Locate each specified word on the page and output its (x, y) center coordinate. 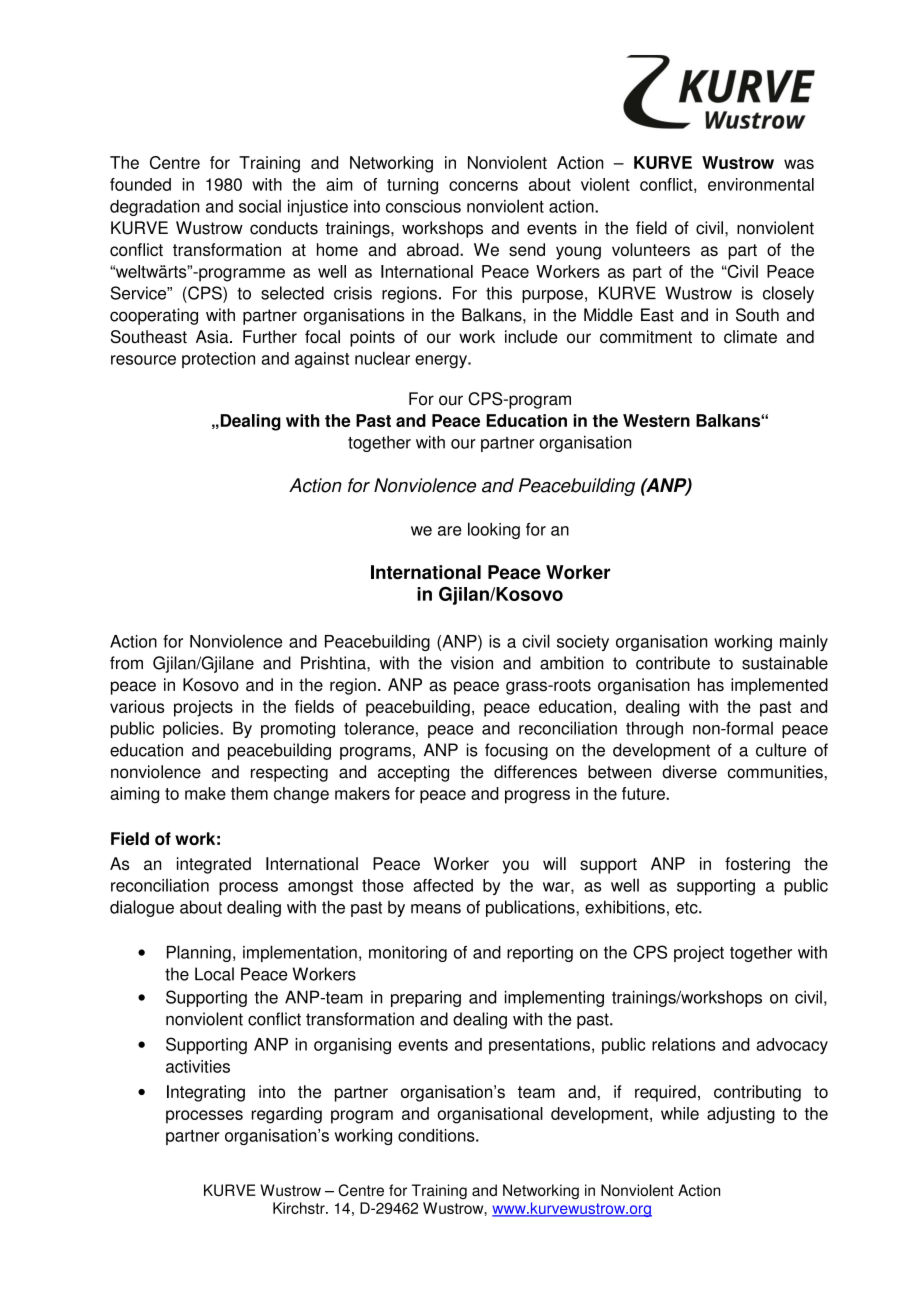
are (450, 531)
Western (656, 420)
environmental (761, 184)
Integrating (206, 1093)
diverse (689, 772)
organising (352, 1046)
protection (218, 360)
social (260, 206)
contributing (757, 1093)
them (249, 793)
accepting (413, 773)
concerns (483, 186)
